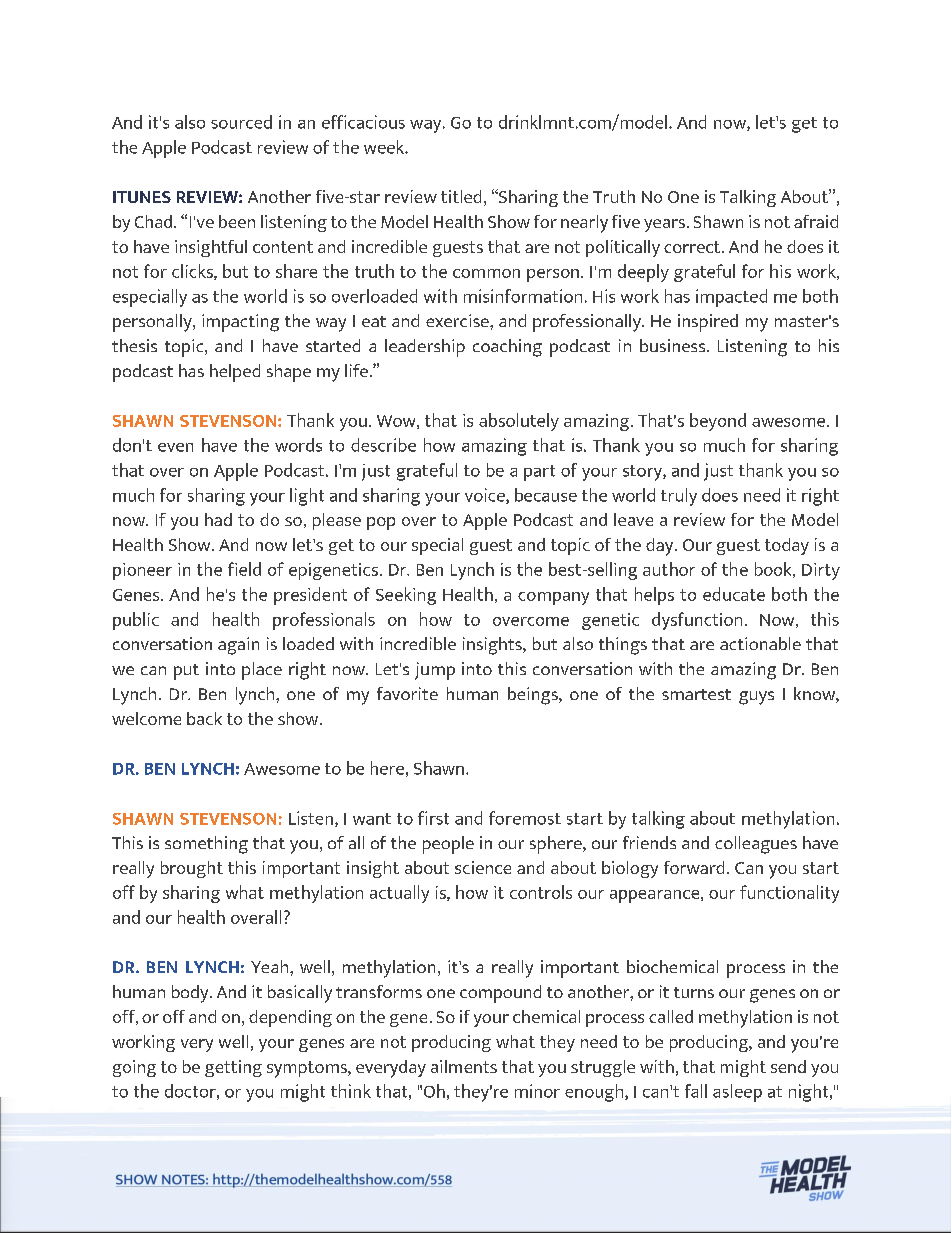 The height and width of the page is (1233, 952). Describe the element at coordinates (241, 122) in the page. I see `sourced` at that location.
